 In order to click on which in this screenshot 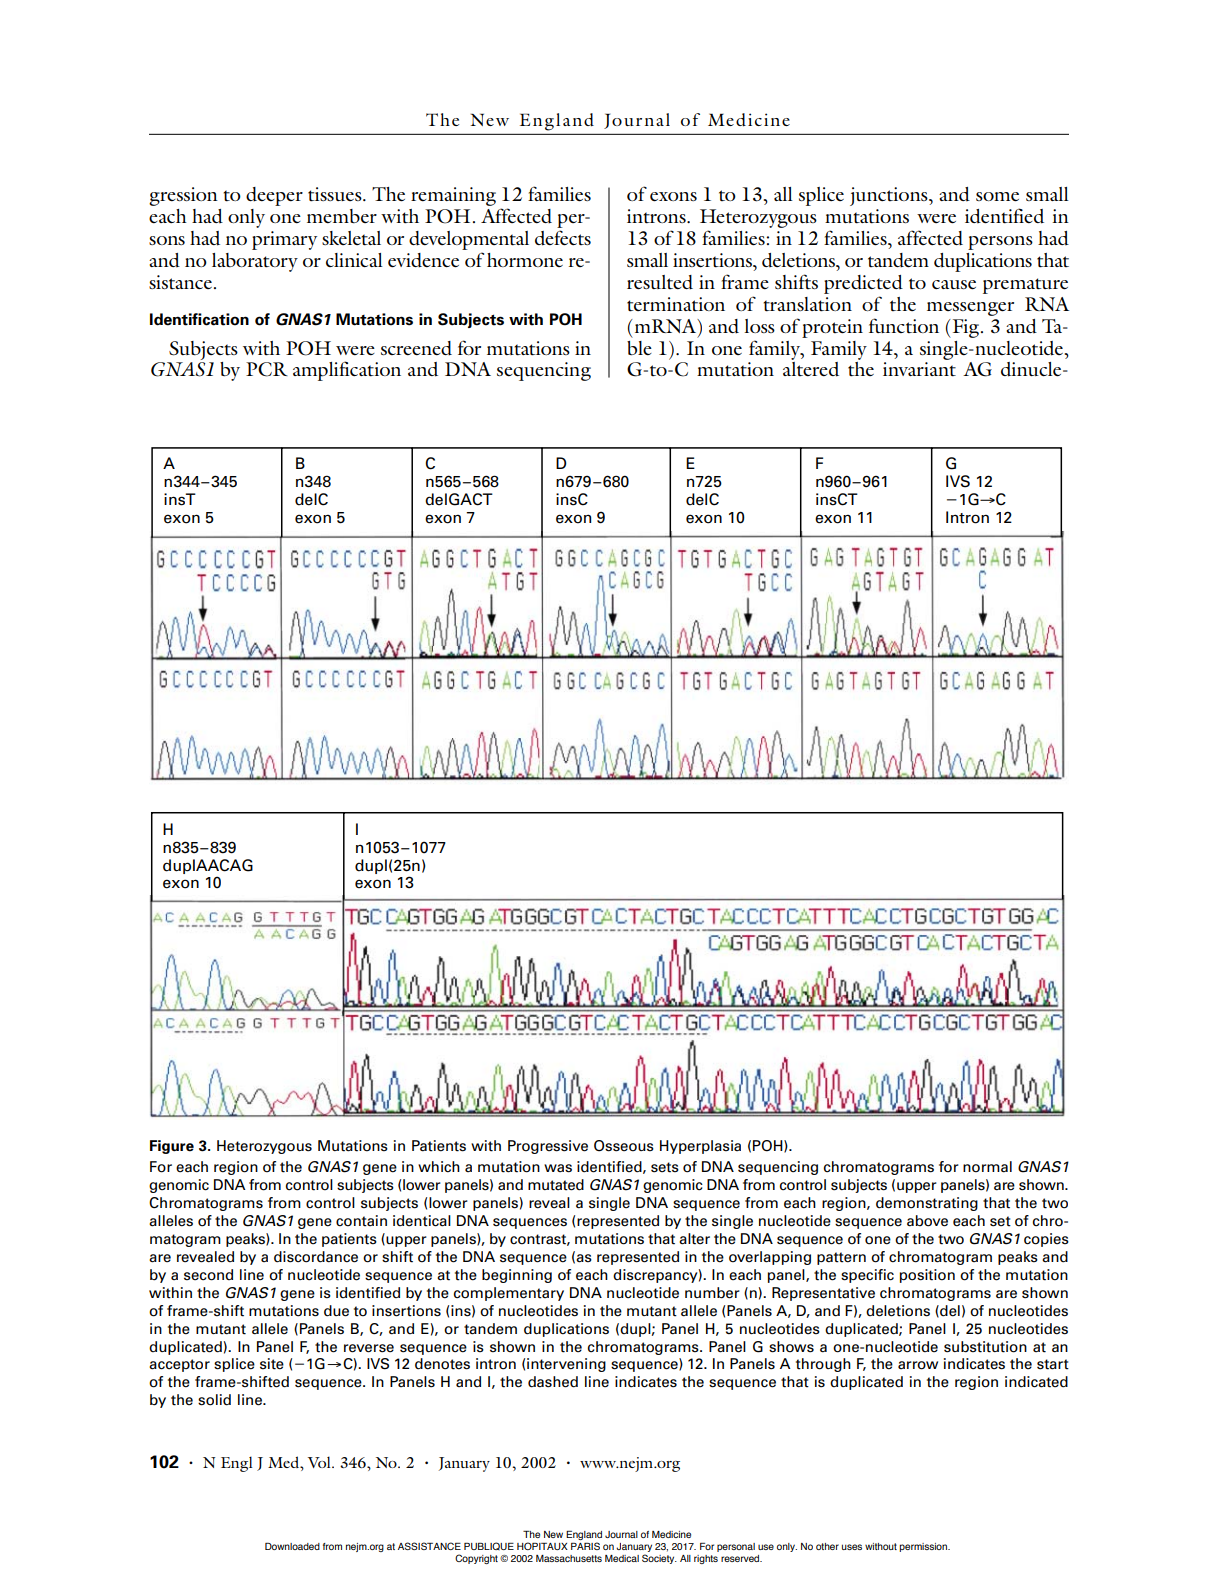, I will do `click(439, 1167)`.
